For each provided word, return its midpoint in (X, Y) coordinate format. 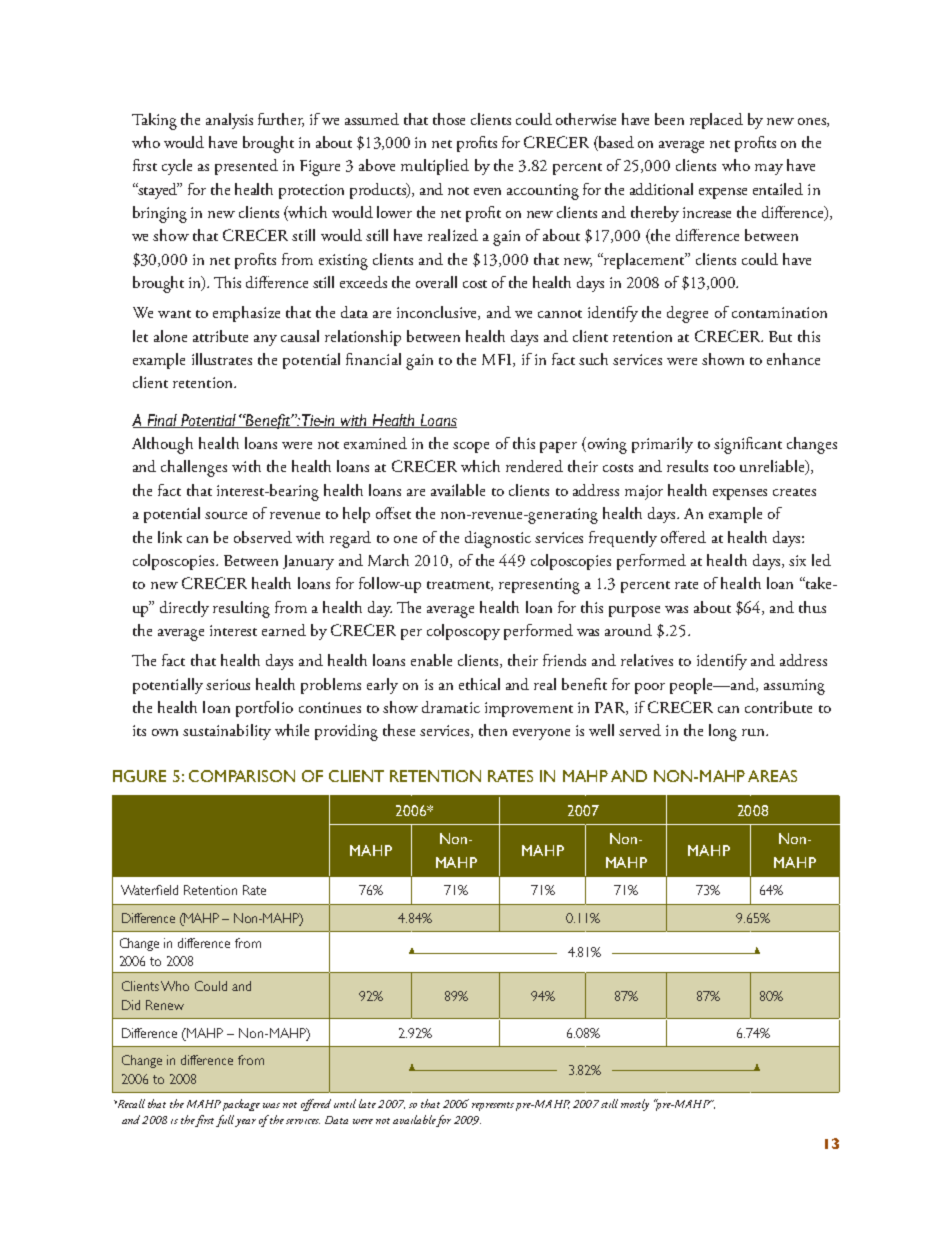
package (241, 1105)
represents (493, 1106)
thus (812, 607)
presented (246, 167)
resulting (241, 609)
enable (431, 660)
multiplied (435, 167)
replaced (716, 121)
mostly (635, 1105)
